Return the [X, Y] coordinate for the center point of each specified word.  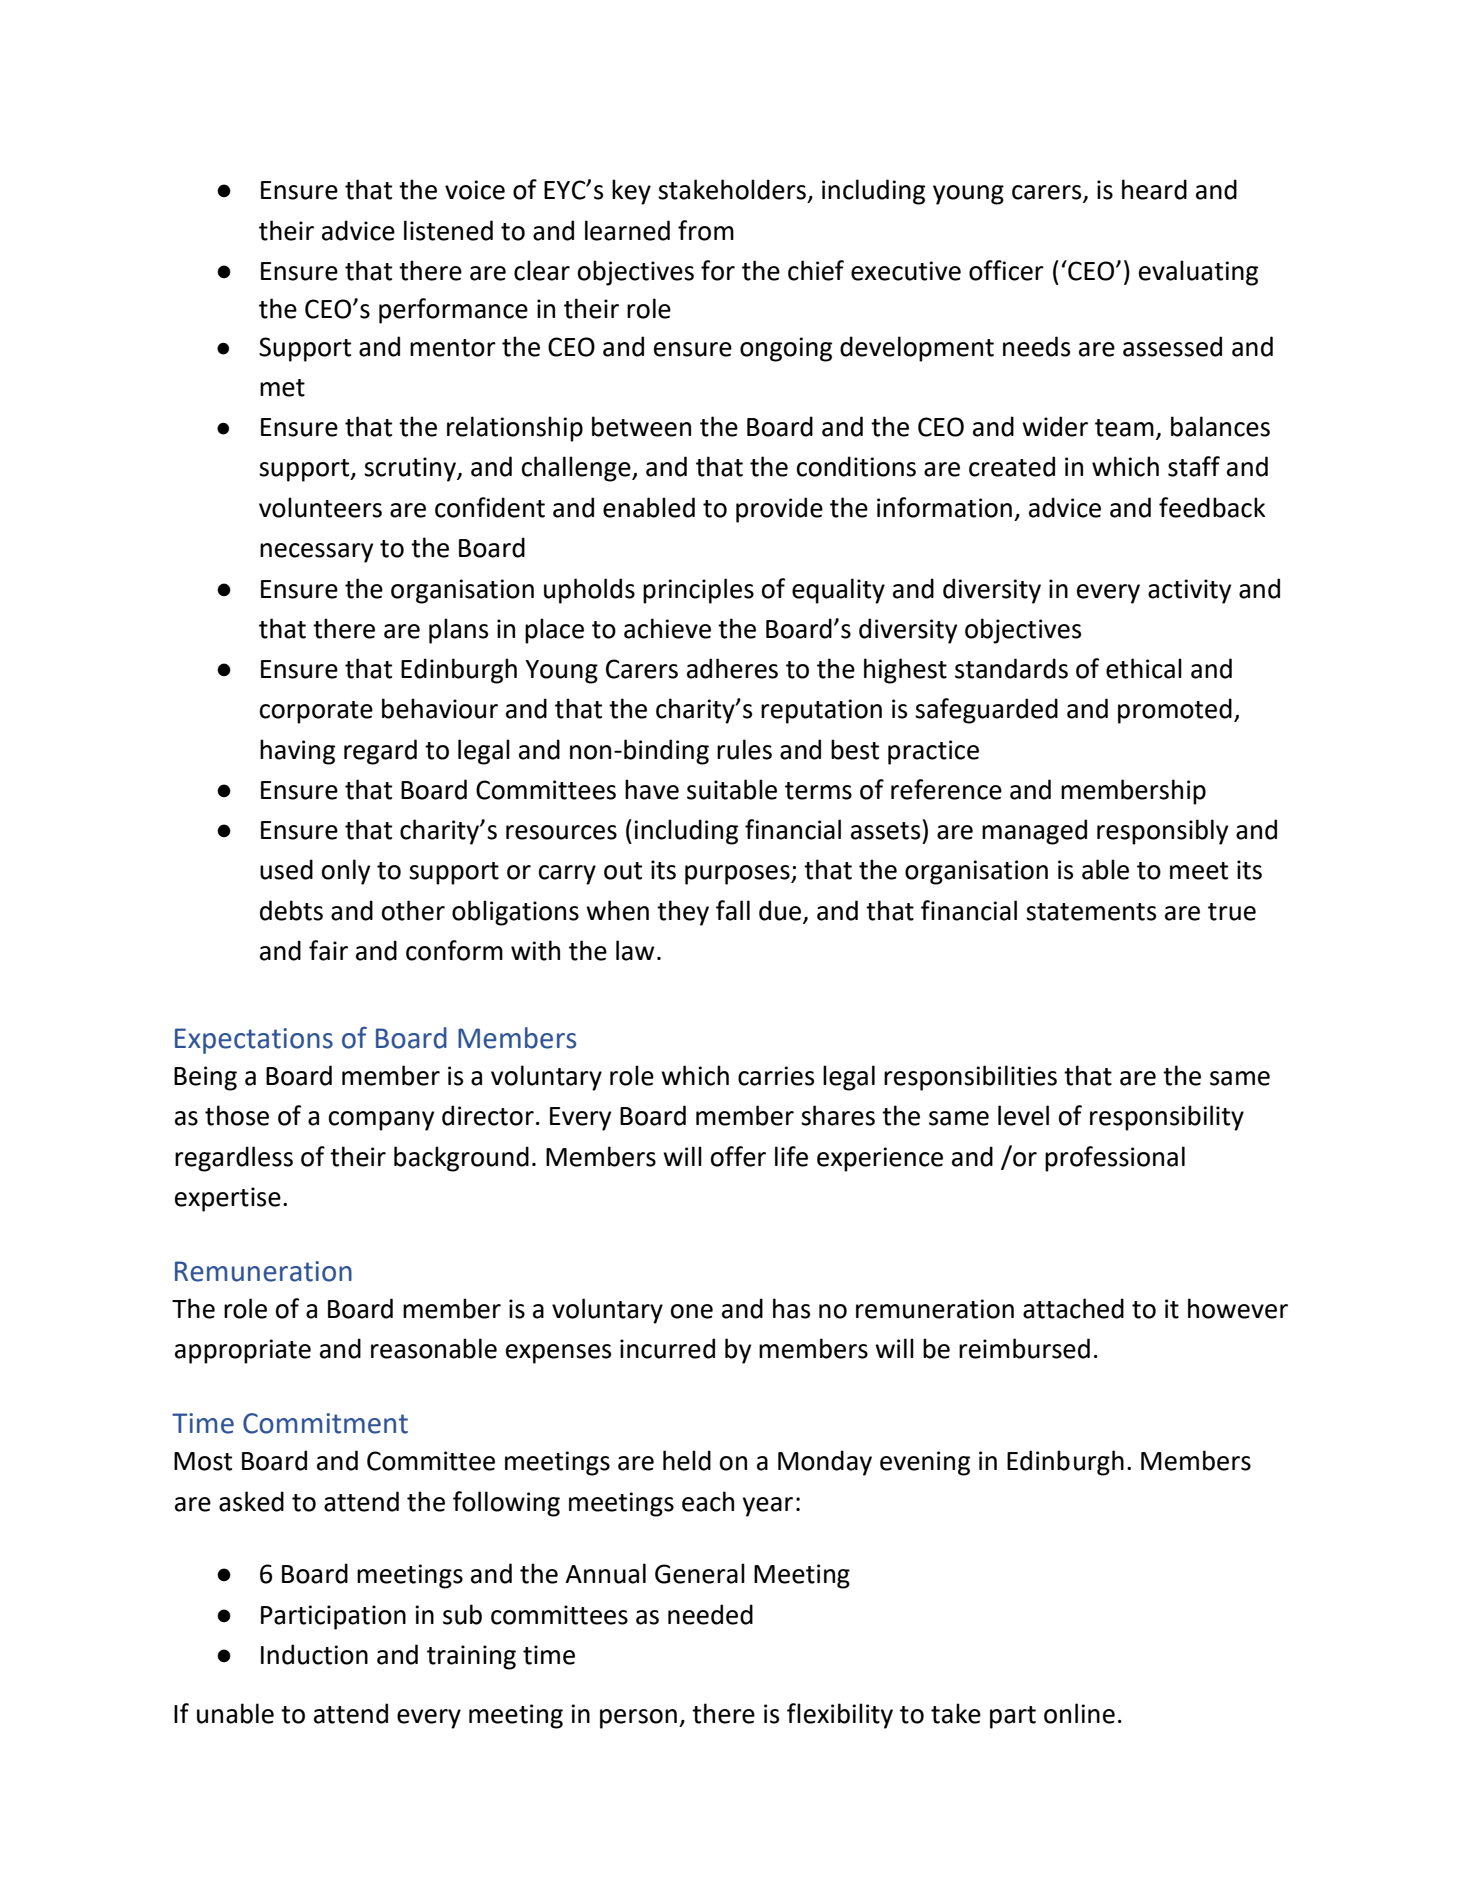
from [706, 230]
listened [448, 230]
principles [698, 591]
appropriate [243, 1351]
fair [328, 950]
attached [1073, 1308]
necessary [316, 553]
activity [1189, 591]
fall [733, 910]
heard [1154, 189]
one [692, 1311]
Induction [314, 1654]
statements [1091, 912]
